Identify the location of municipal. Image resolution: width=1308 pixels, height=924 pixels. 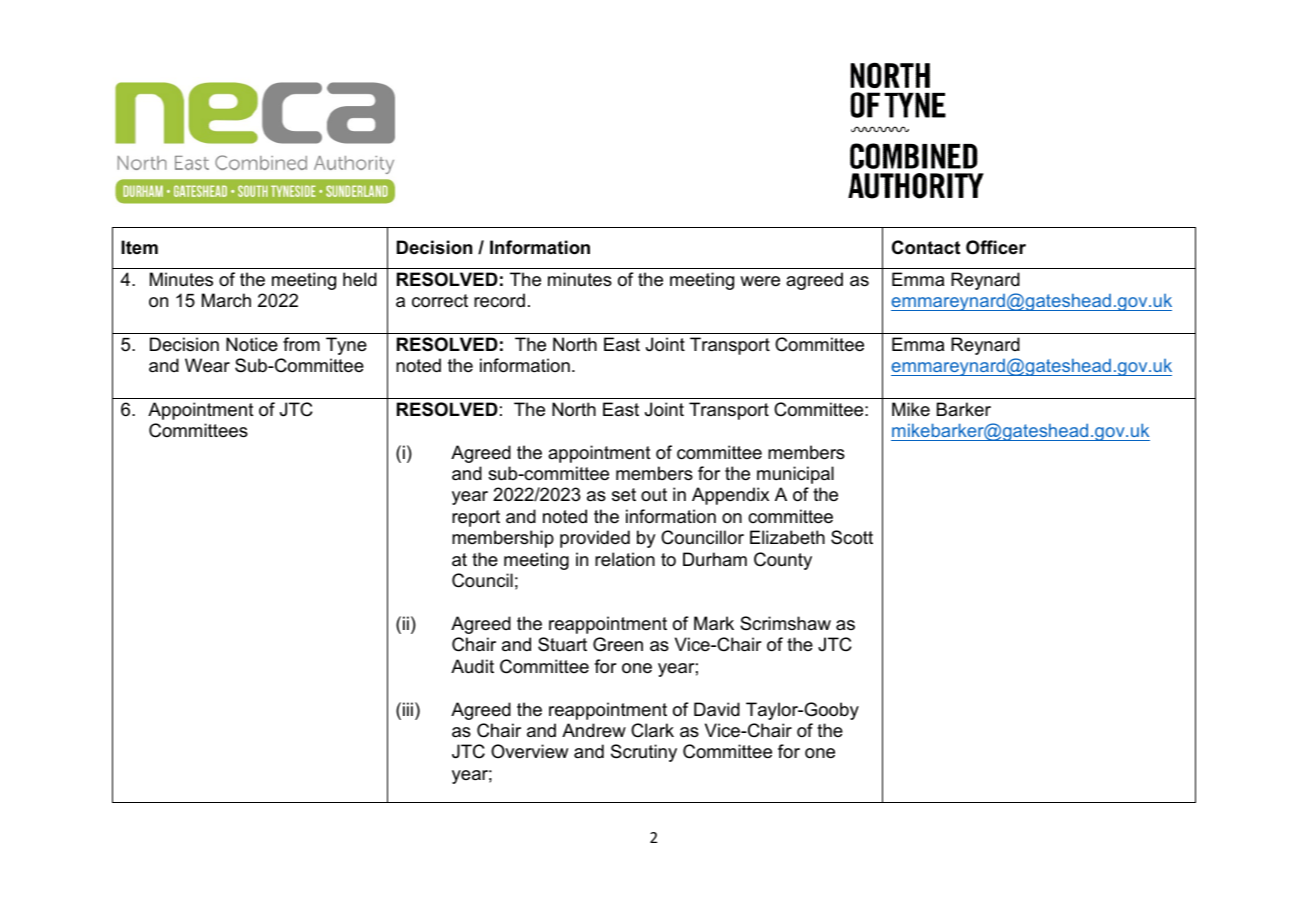
(795, 475).
